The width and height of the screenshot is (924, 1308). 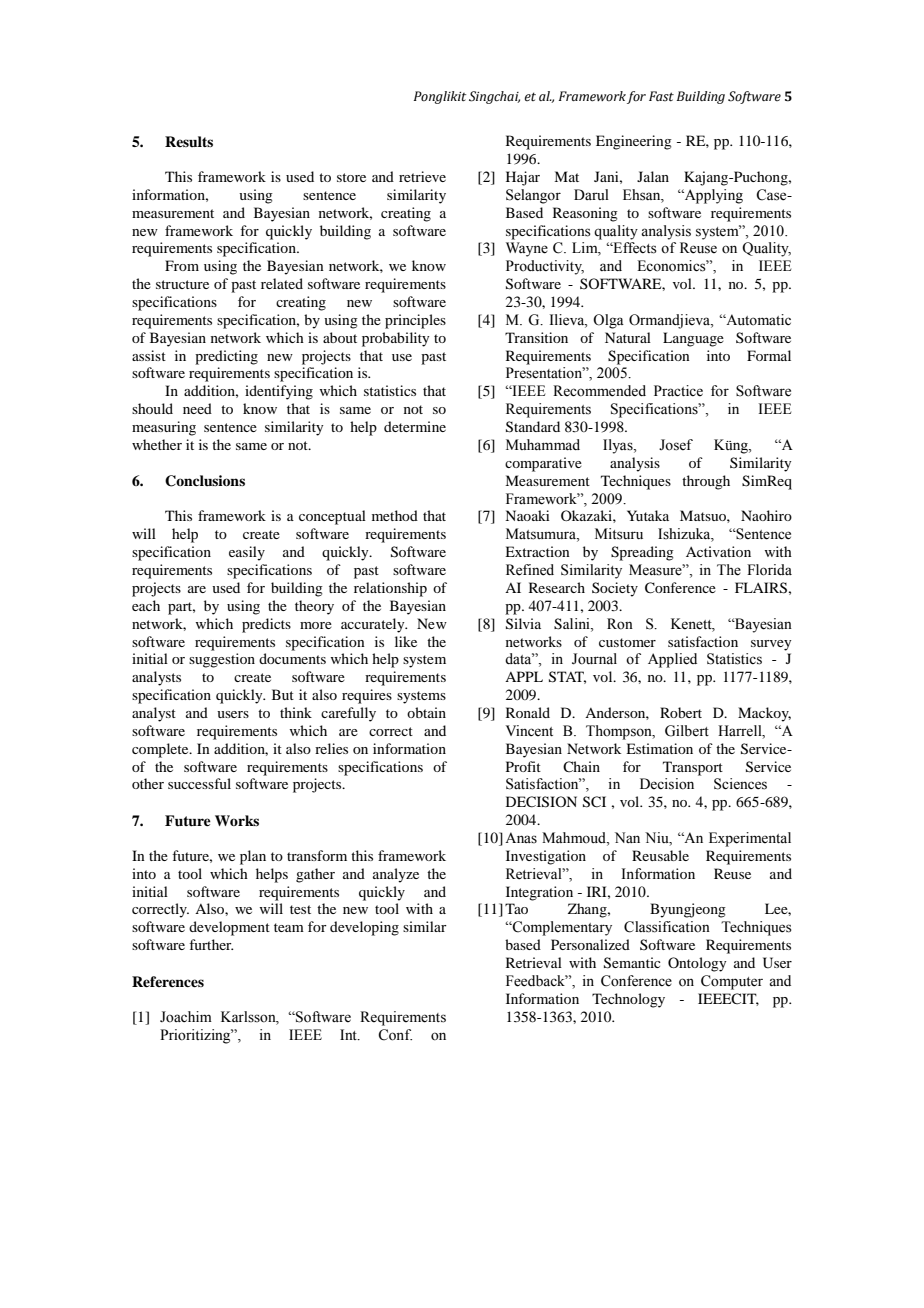 I want to click on Refined, so click(x=530, y=570).
